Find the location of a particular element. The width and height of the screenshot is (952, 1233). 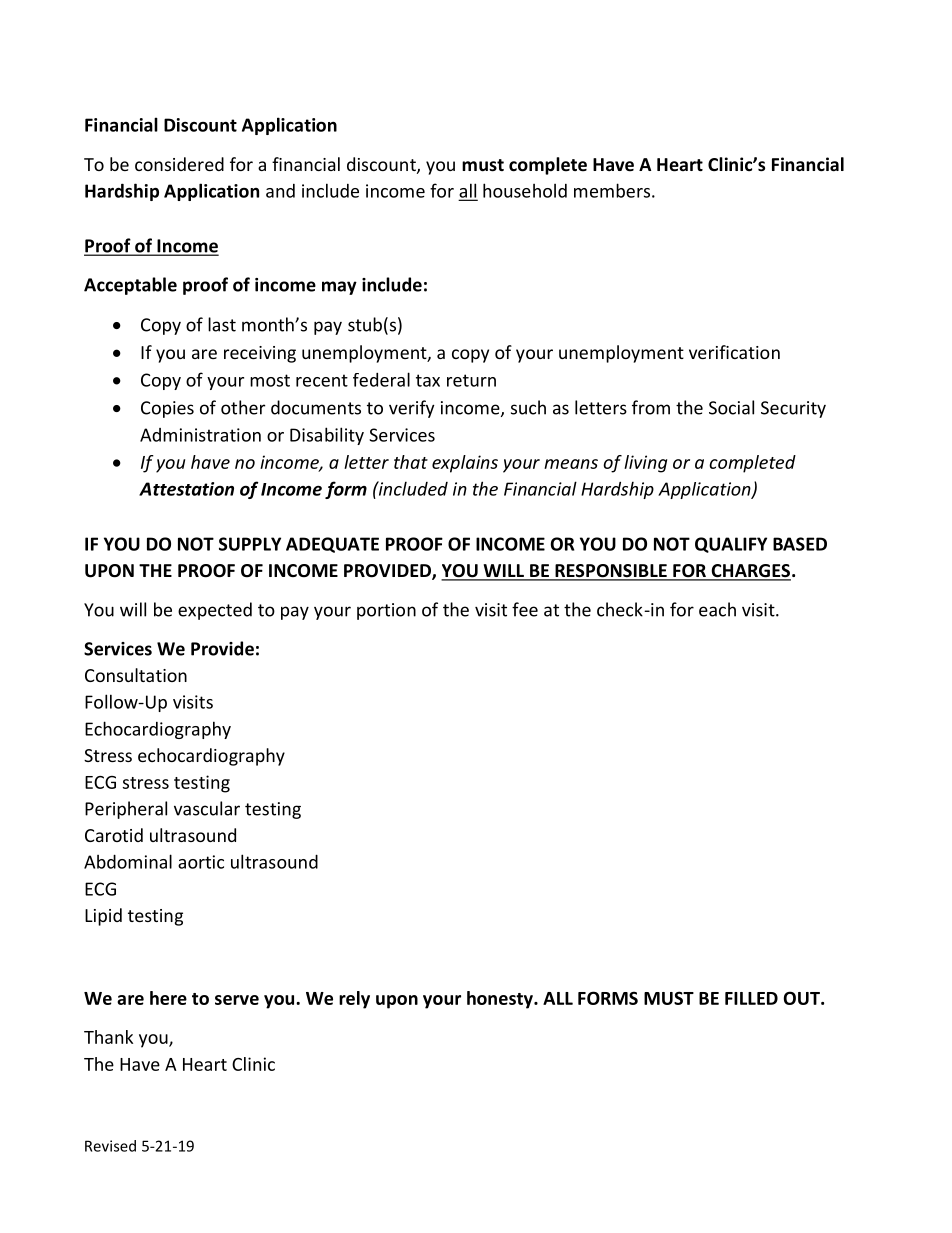

honesty is located at coordinates (501, 1000).
